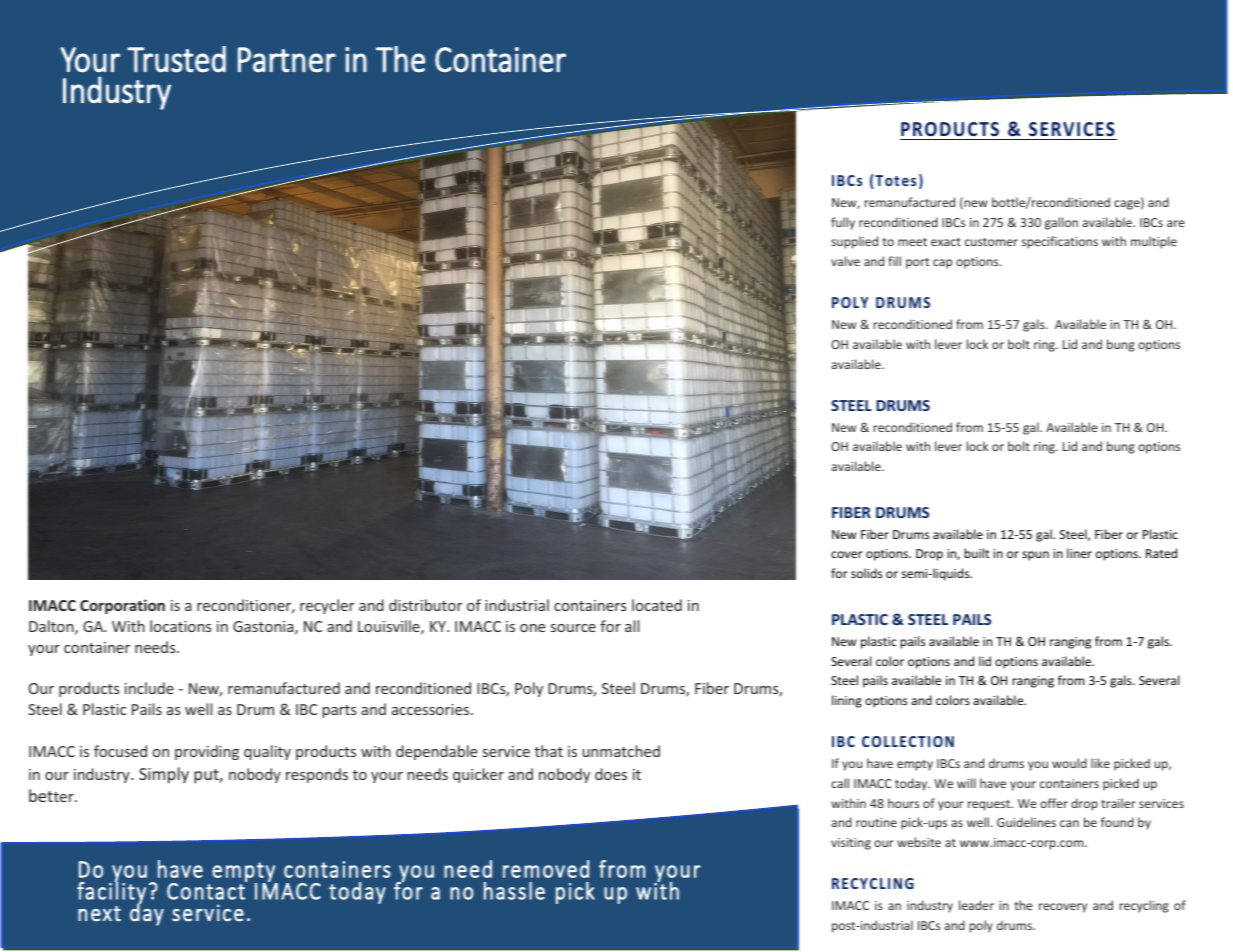  Describe the element at coordinates (1060, 242) in the screenshot. I see `specifications` at that location.
